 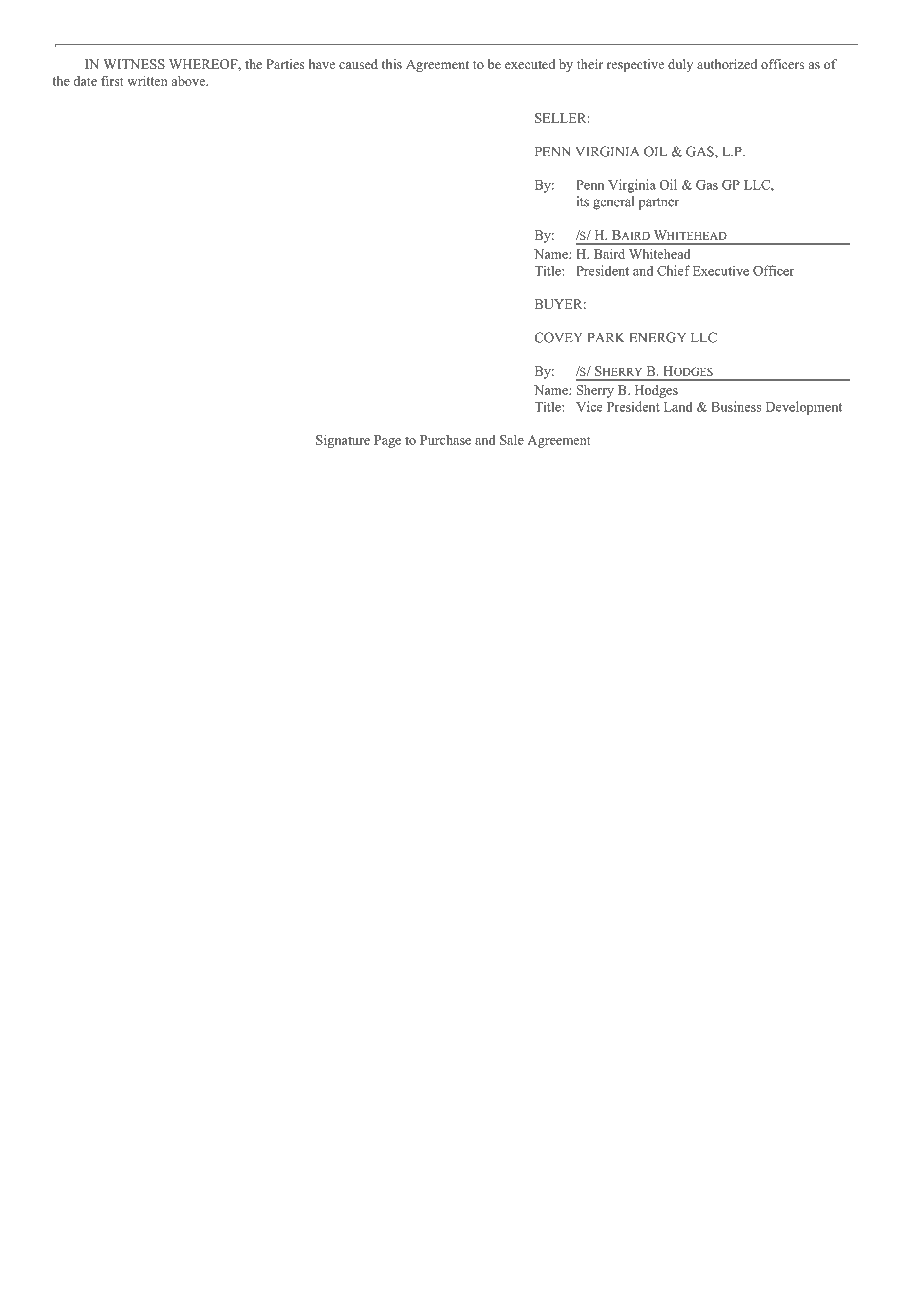 What do you see at coordinates (343, 441) in the screenshot?
I see `Signature` at bounding box center [343, 441].
